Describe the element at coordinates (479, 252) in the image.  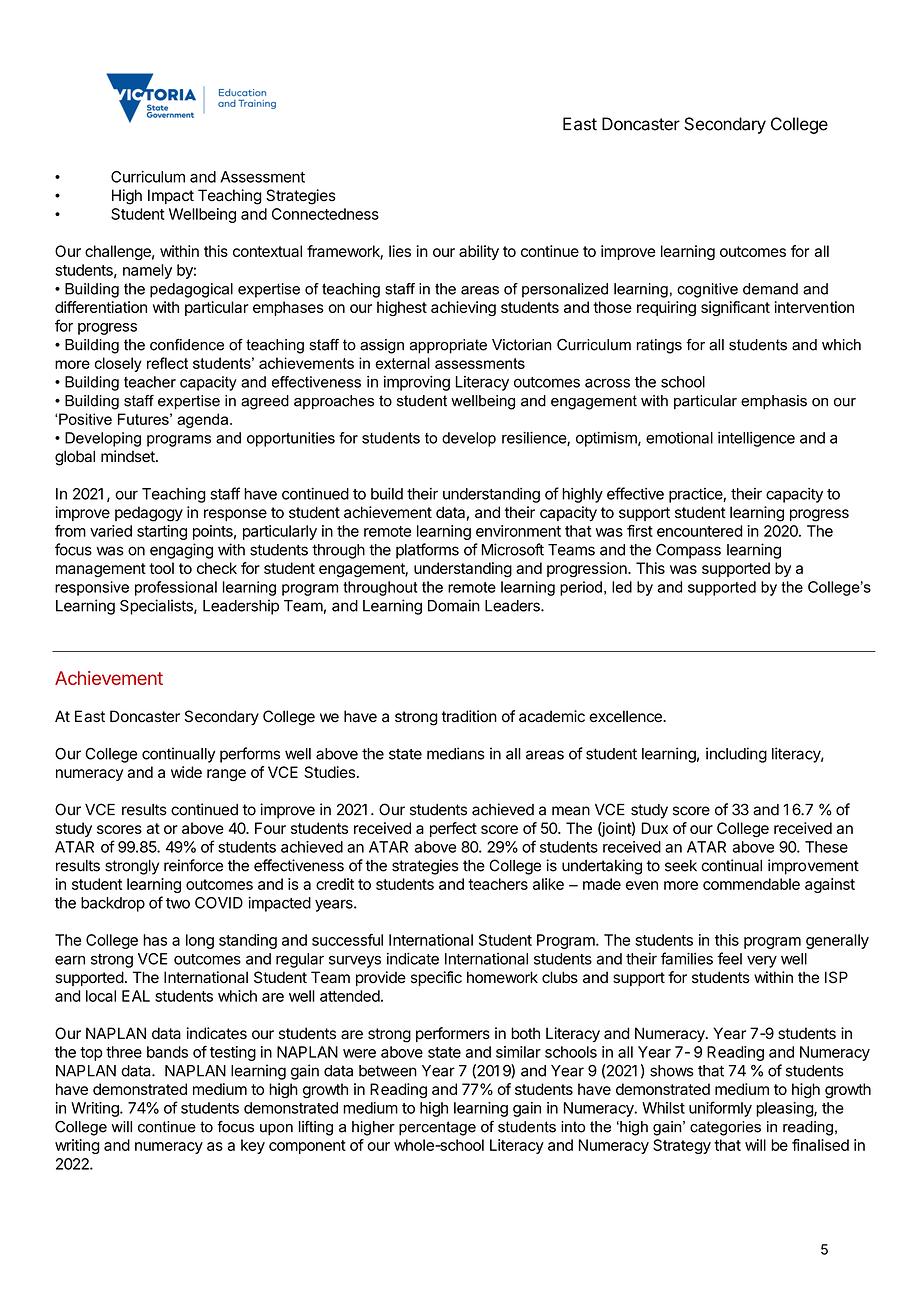
I see `ability` at that location.
